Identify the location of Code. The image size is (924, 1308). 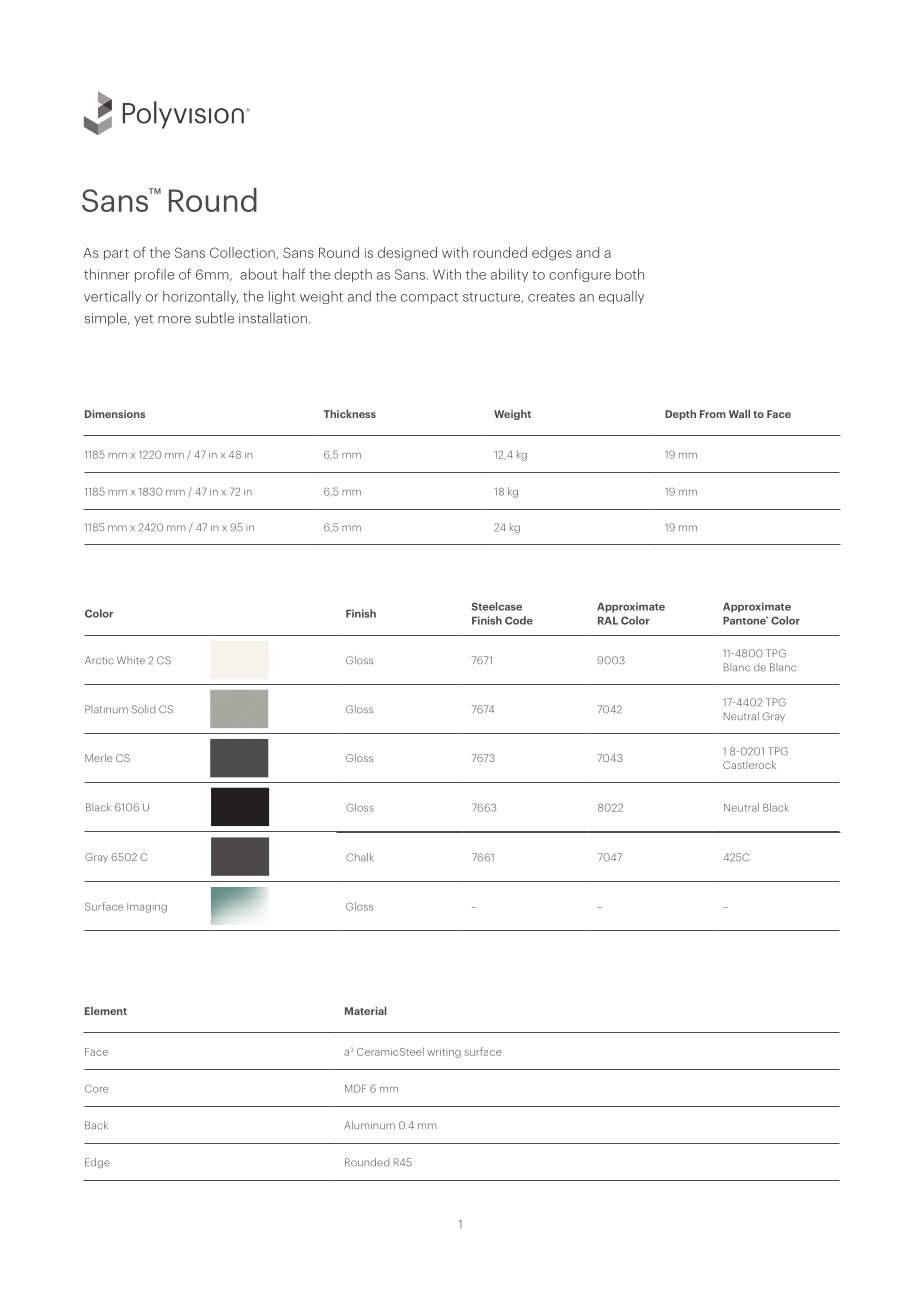
(519, 620).
